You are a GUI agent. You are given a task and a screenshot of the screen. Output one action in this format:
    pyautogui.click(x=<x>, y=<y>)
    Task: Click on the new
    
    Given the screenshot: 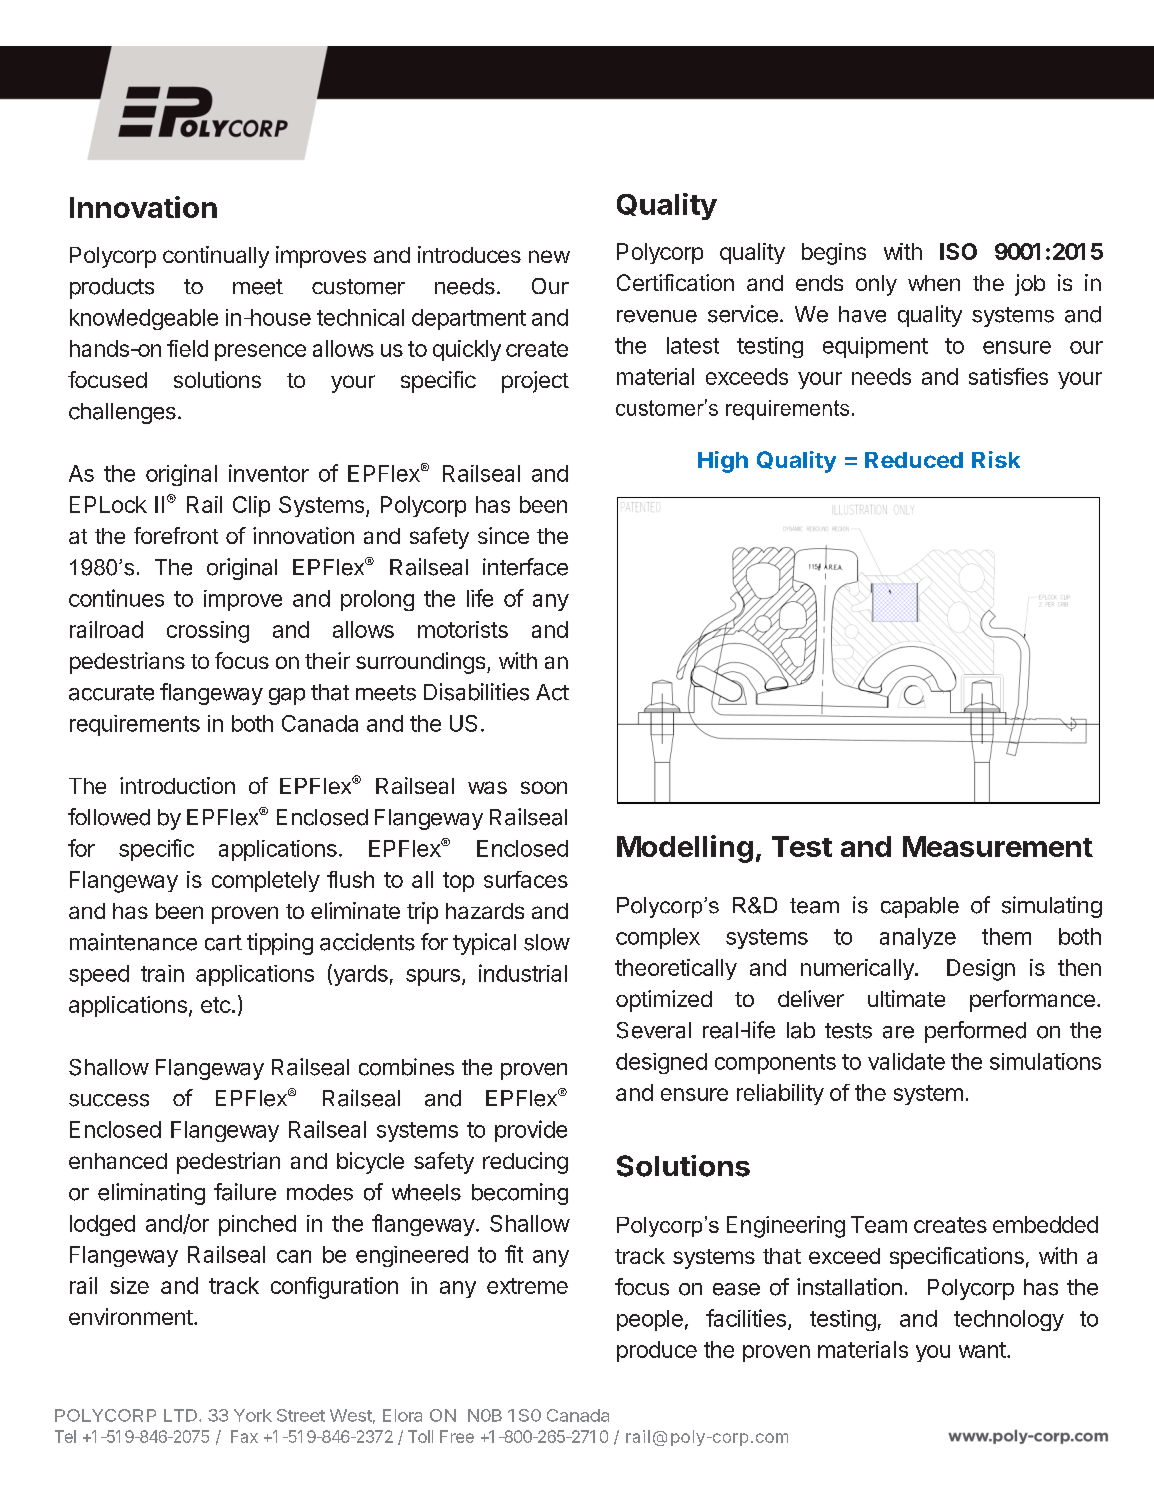 What is the action you would take?
    pyautogui.click(x=549, y=256)
